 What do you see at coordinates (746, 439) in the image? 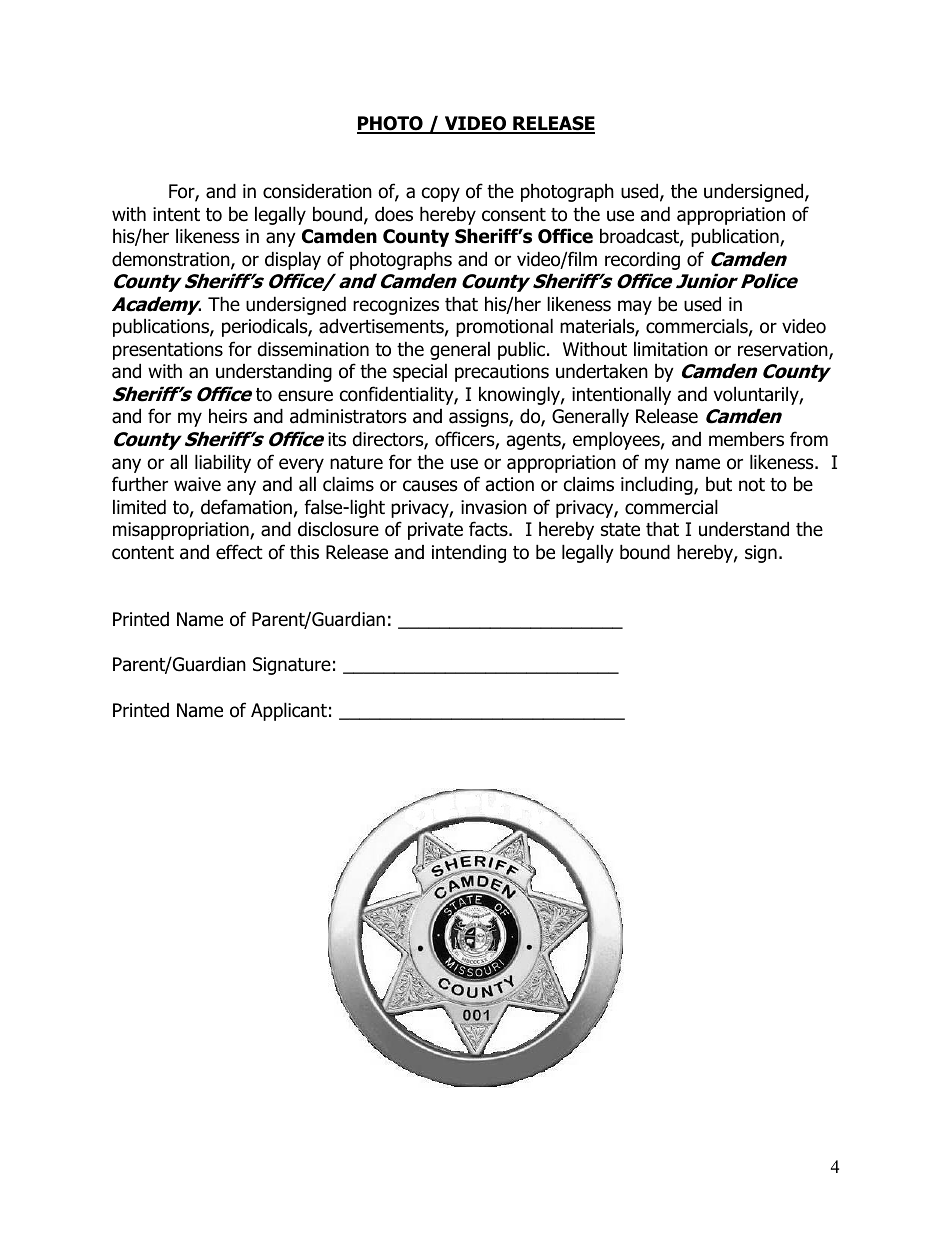
I see `members` at bounding box center [746, 439].
